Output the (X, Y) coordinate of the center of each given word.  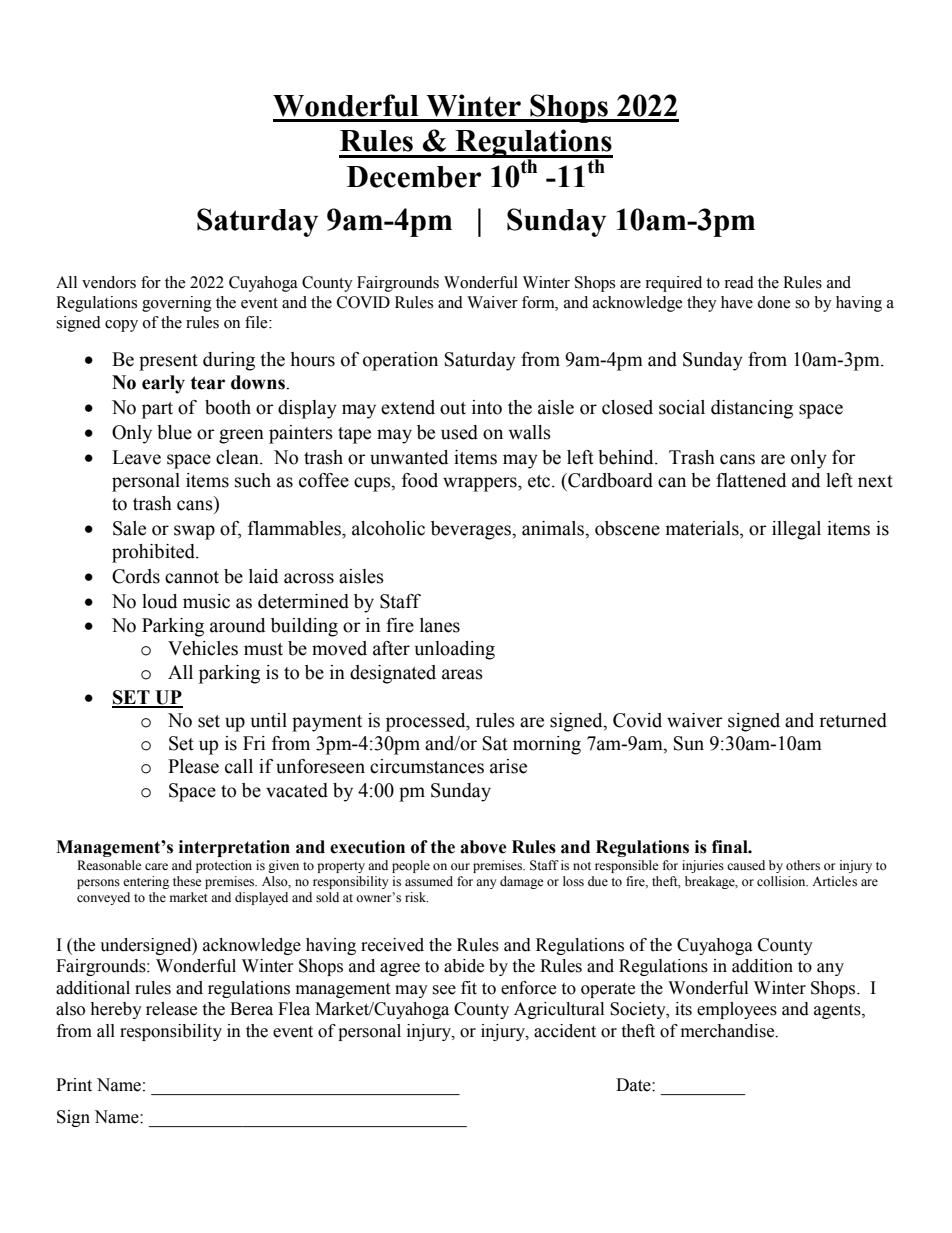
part (157, 410)
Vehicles (203, 648)
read (739, 282)
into (487, 407)
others (803, 865)
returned (853, 720)
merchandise (729, 1031)
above (483, 847)
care (156, 866)
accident (565, 1031)
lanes (440, 625)
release (171, 1009)
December (414, 177)
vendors (109, 282)
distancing (752, 409)
